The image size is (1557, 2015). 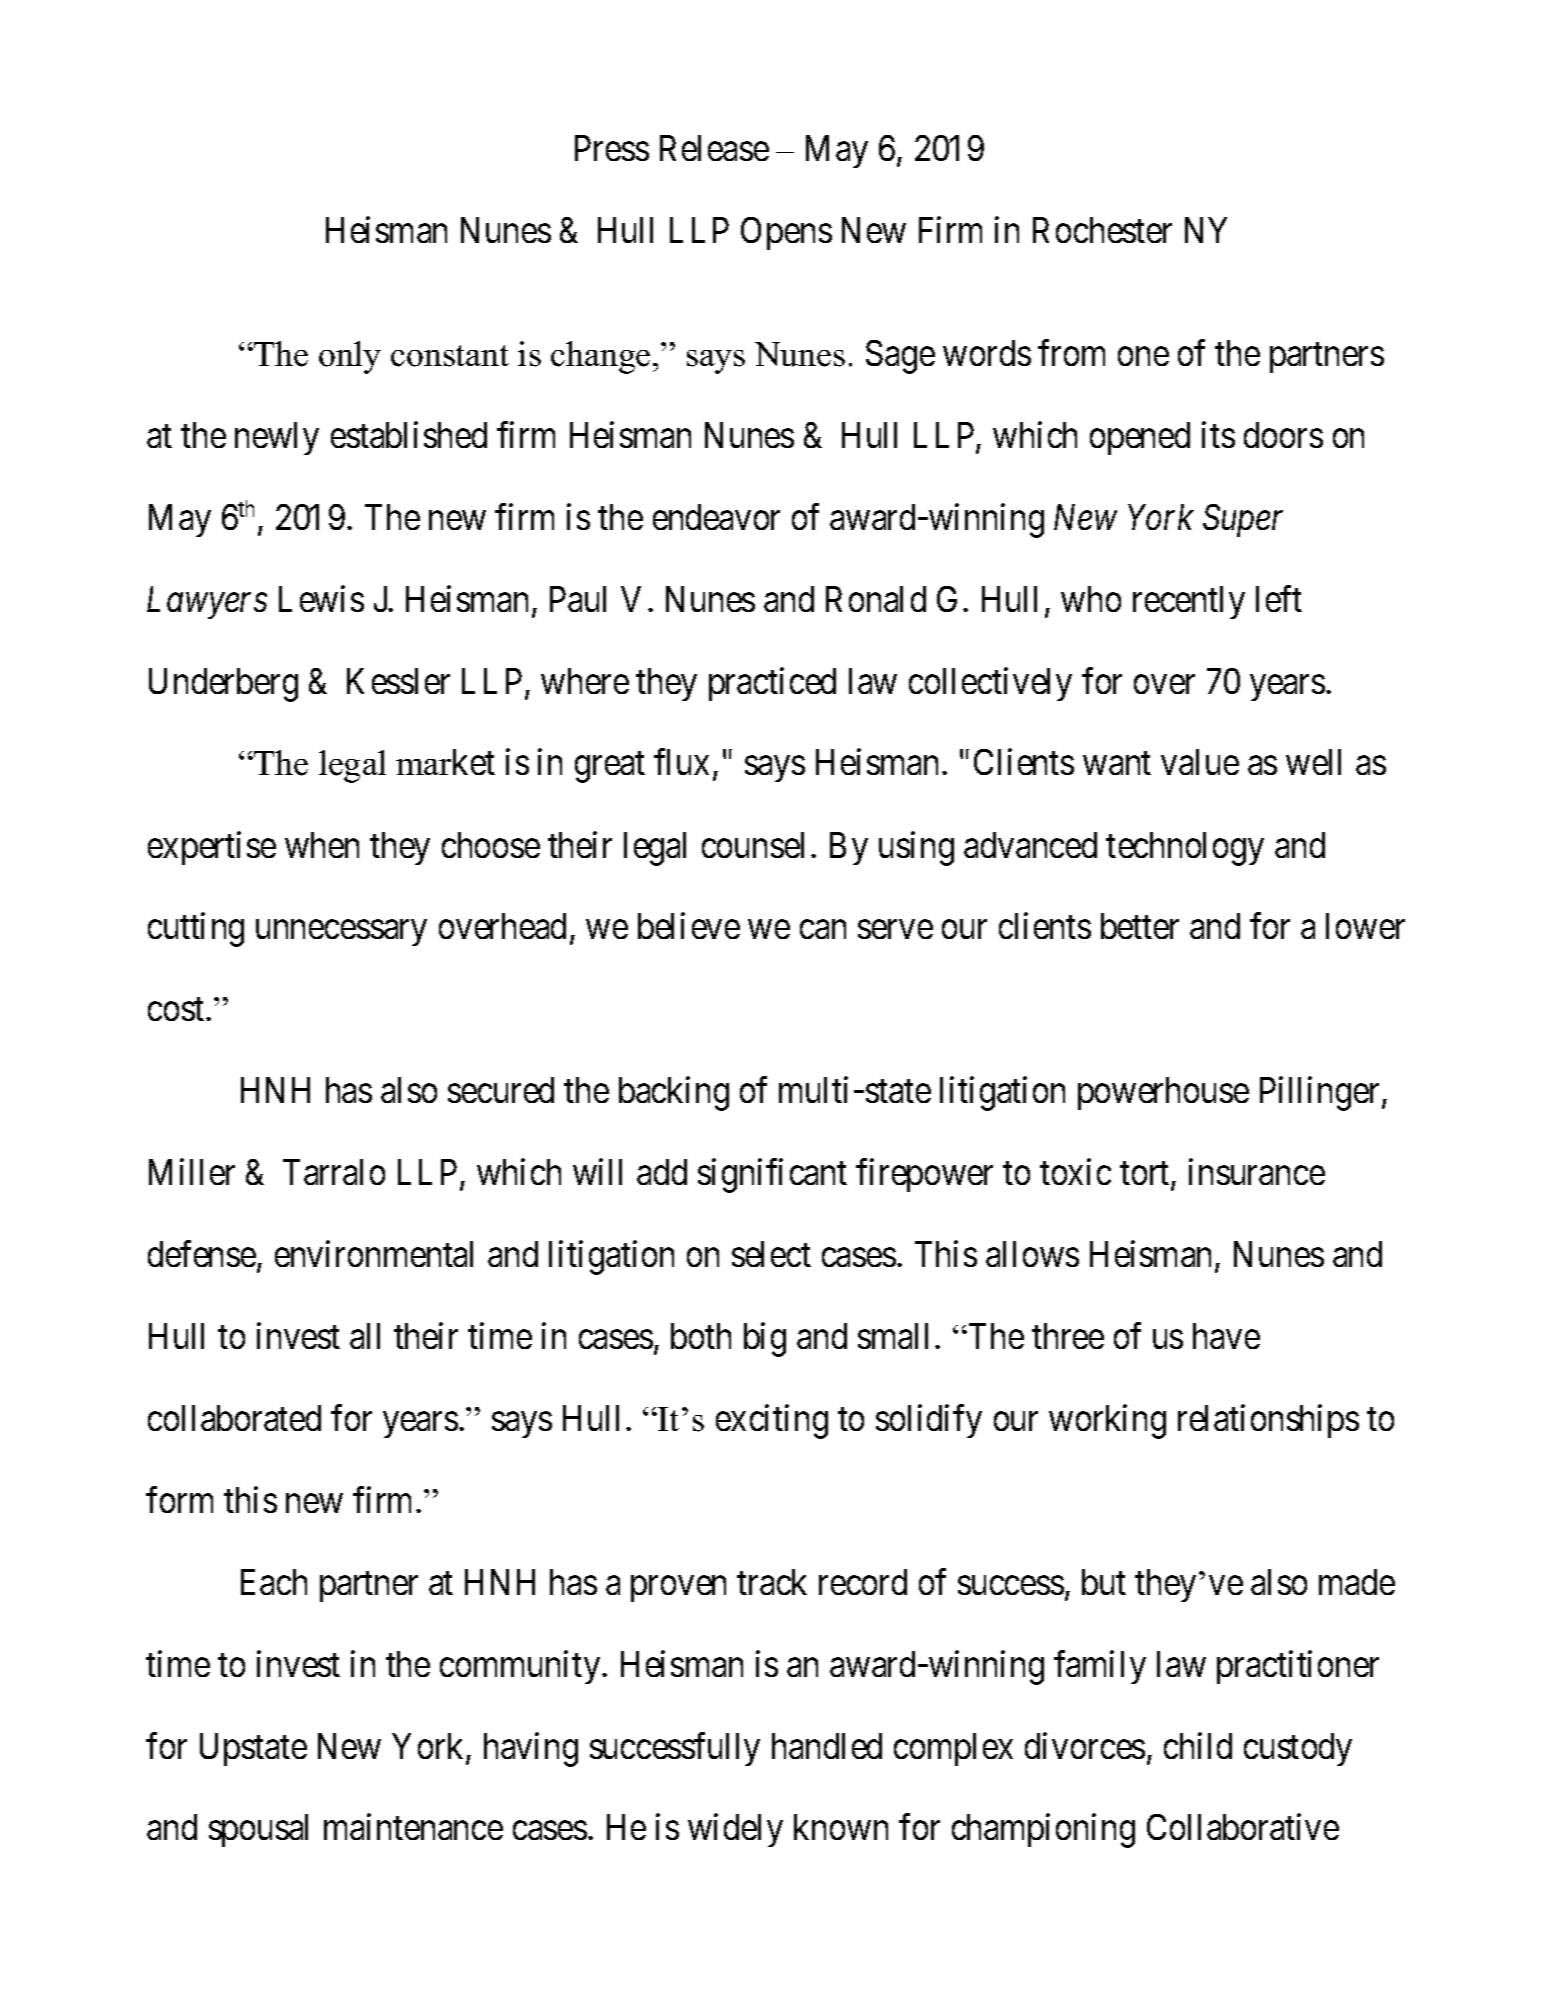 What do you see at coordinates (1102, 230) in the document?
I see `Rochester` at bounding box center [1102, 230].
